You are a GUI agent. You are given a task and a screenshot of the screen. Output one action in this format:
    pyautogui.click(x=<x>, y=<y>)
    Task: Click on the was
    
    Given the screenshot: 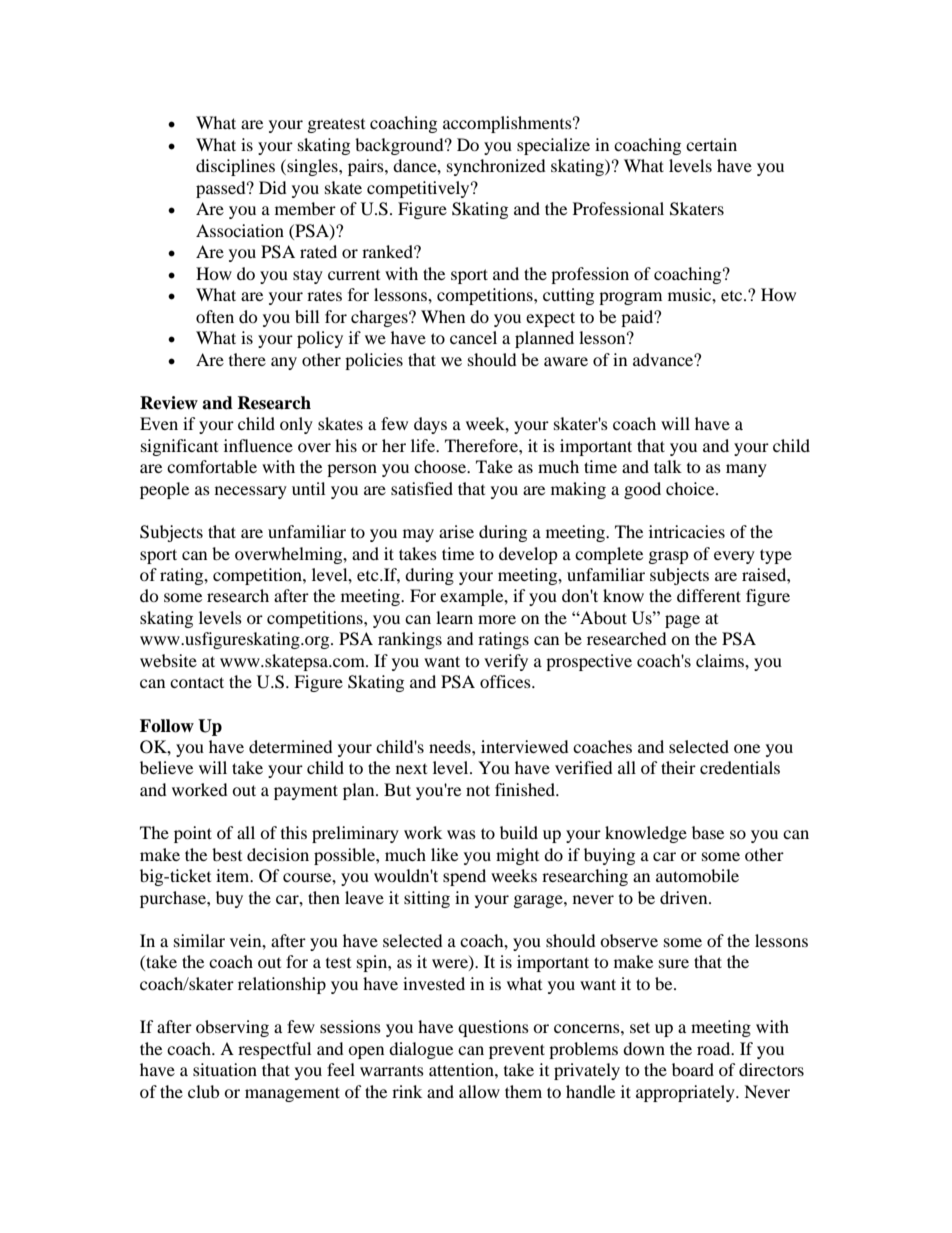 What is the action you would take?
    pyautogui.click(x=461, y=834)
